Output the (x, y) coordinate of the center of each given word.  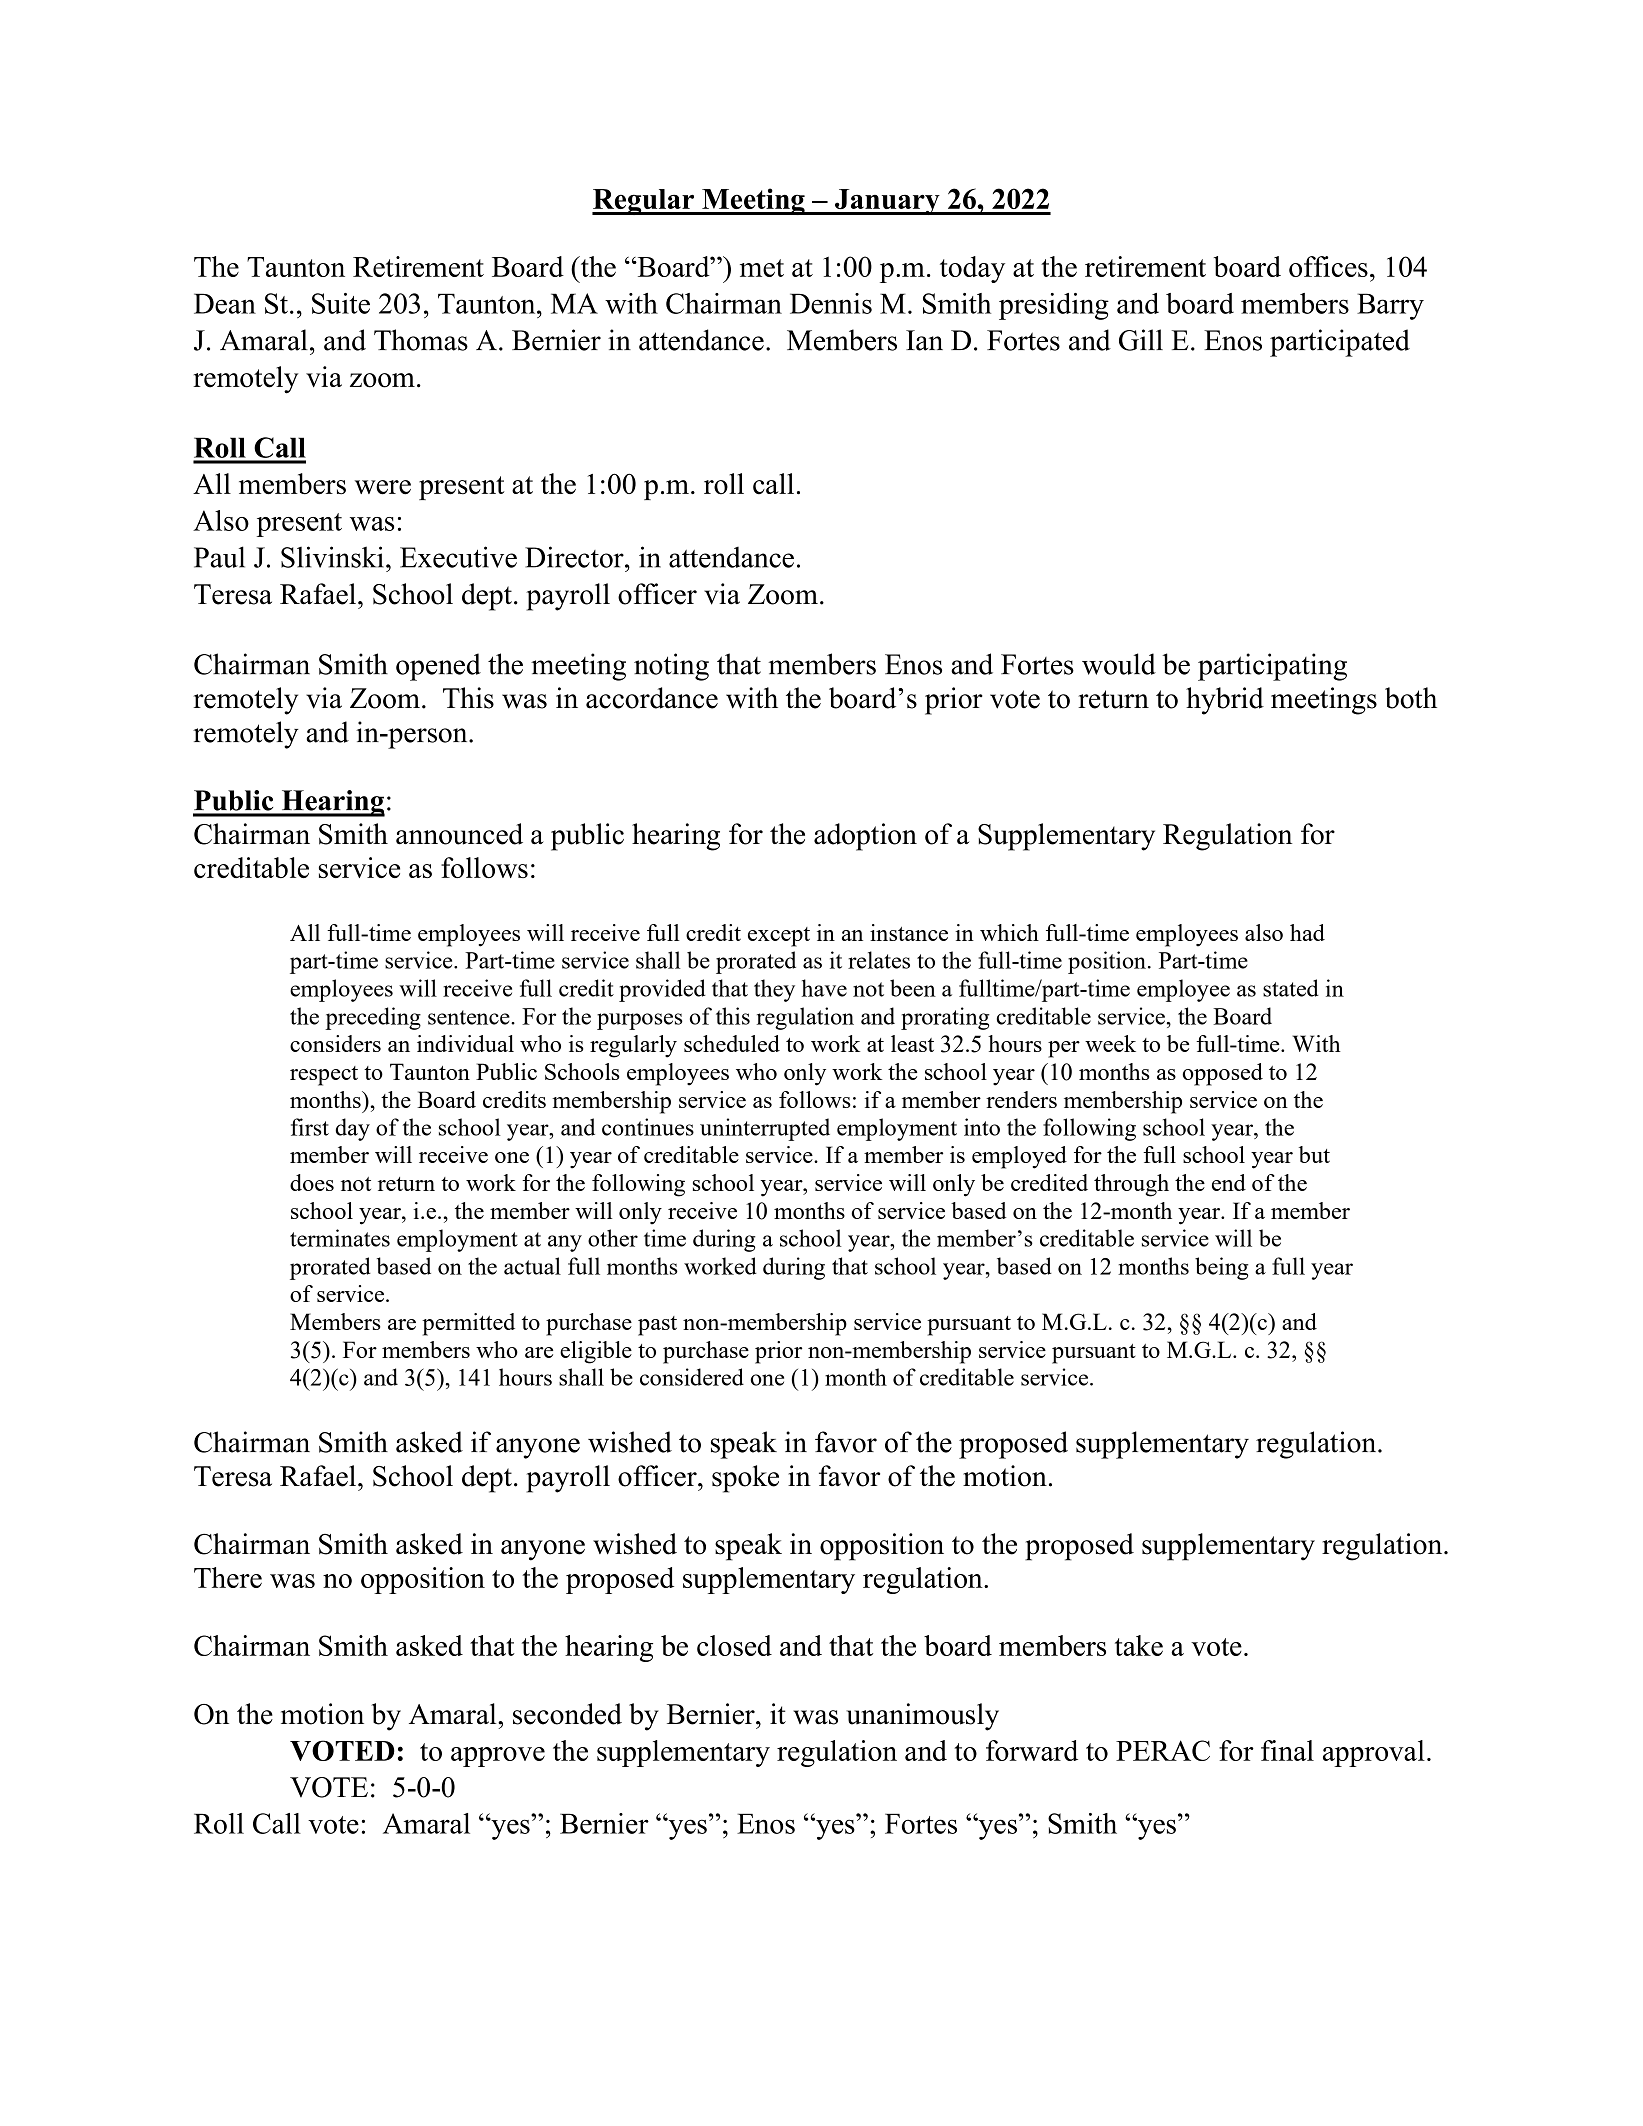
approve (498, 1757)
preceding (373, 1018)
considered (692, 1377)
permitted (468, 1324)
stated (1291, 988)
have (824, 988)
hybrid (1225, 701)
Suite (341, 303)
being (1222, 1268)
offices (1328, 266)
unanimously (922, 1717)
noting (671, 667)
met (762, 268)
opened (438, 667)
